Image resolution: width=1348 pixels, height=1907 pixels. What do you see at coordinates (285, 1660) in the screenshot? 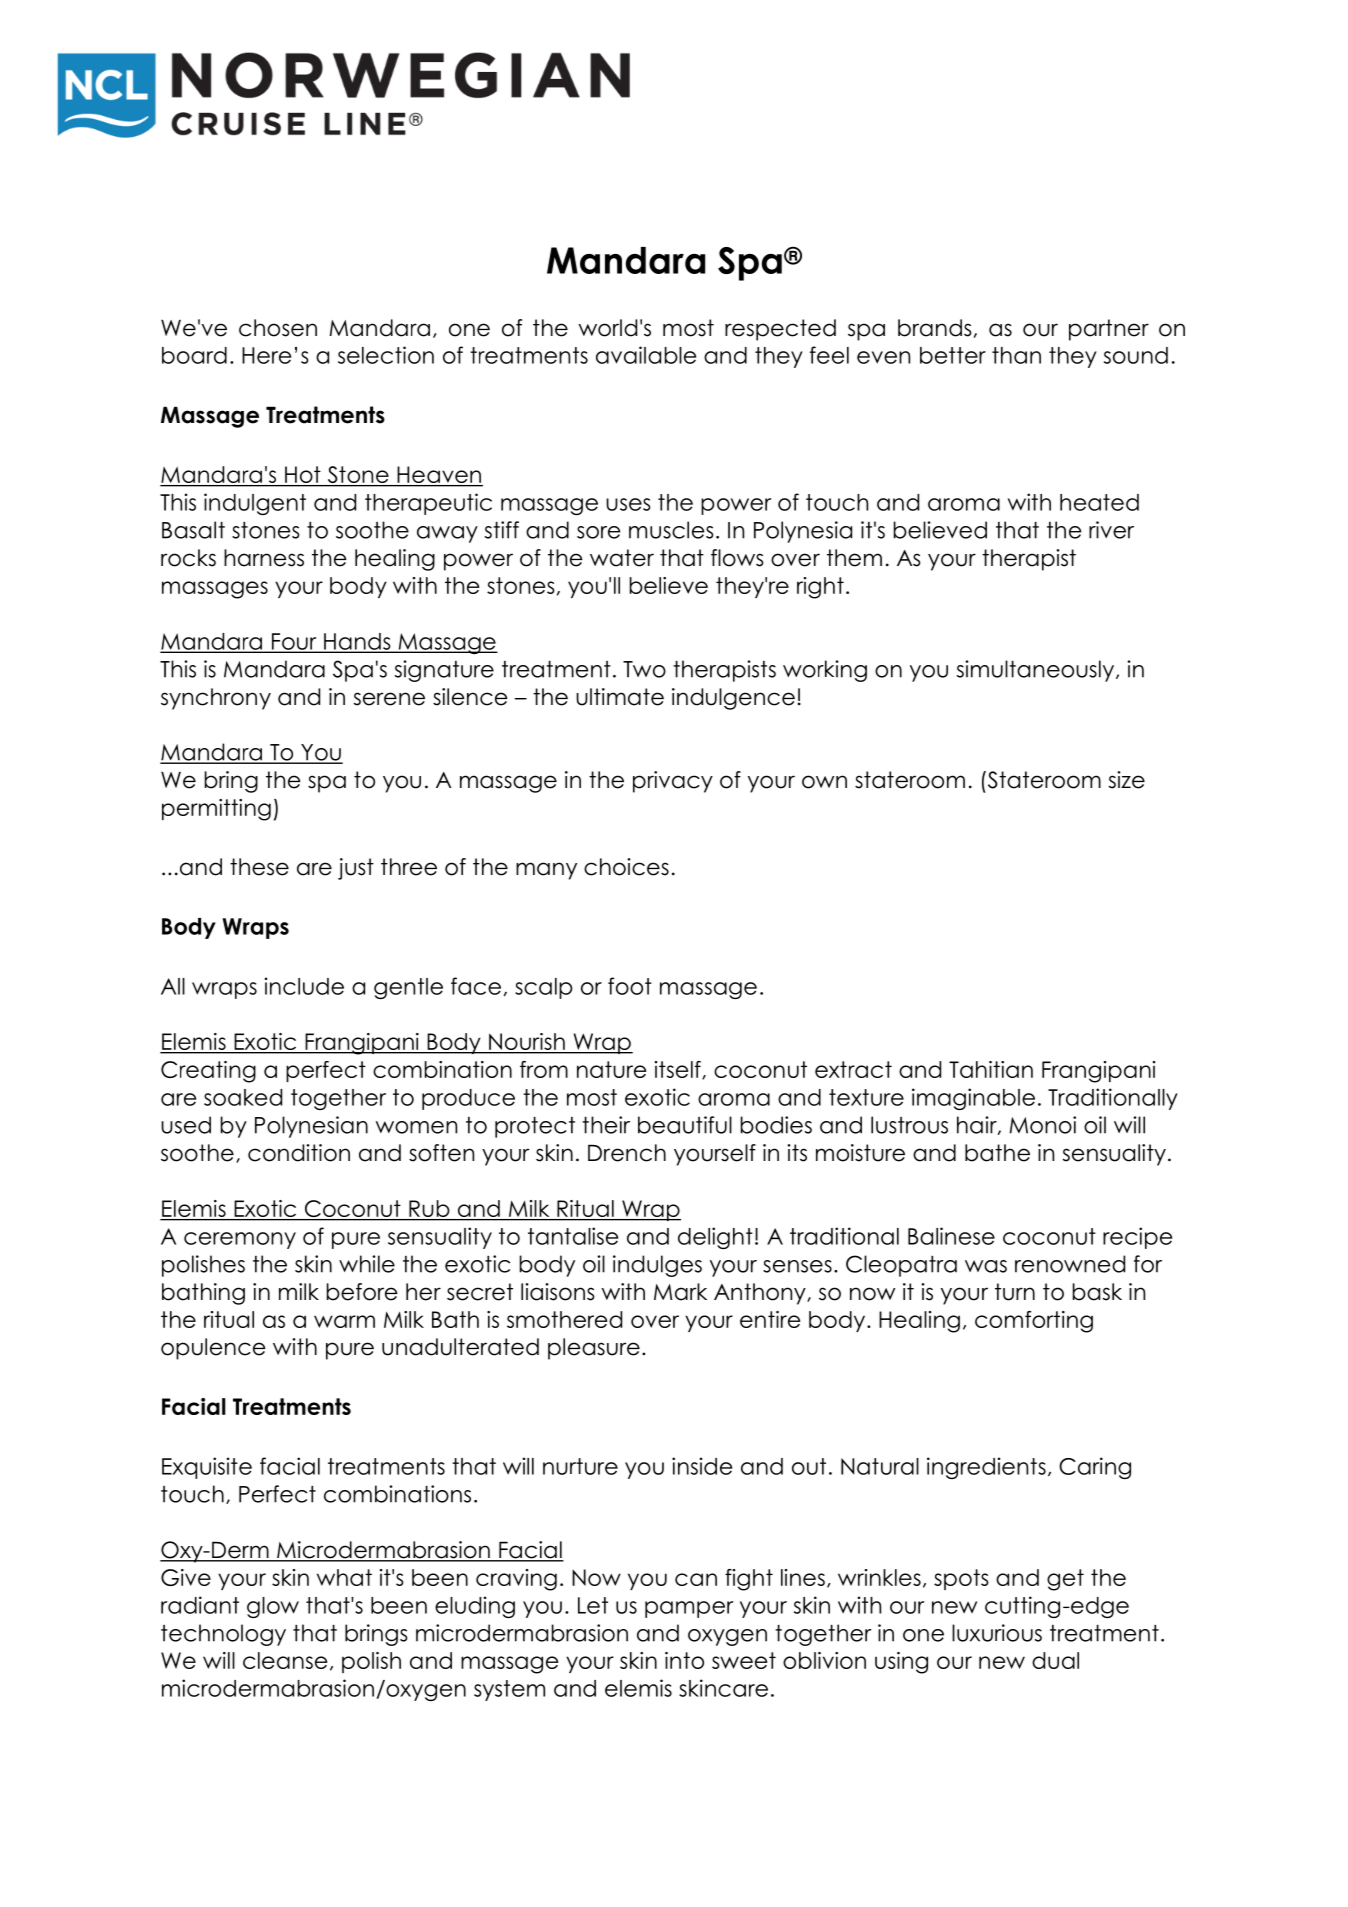
I see `cleanse` at bounding box center [285, 1660].
